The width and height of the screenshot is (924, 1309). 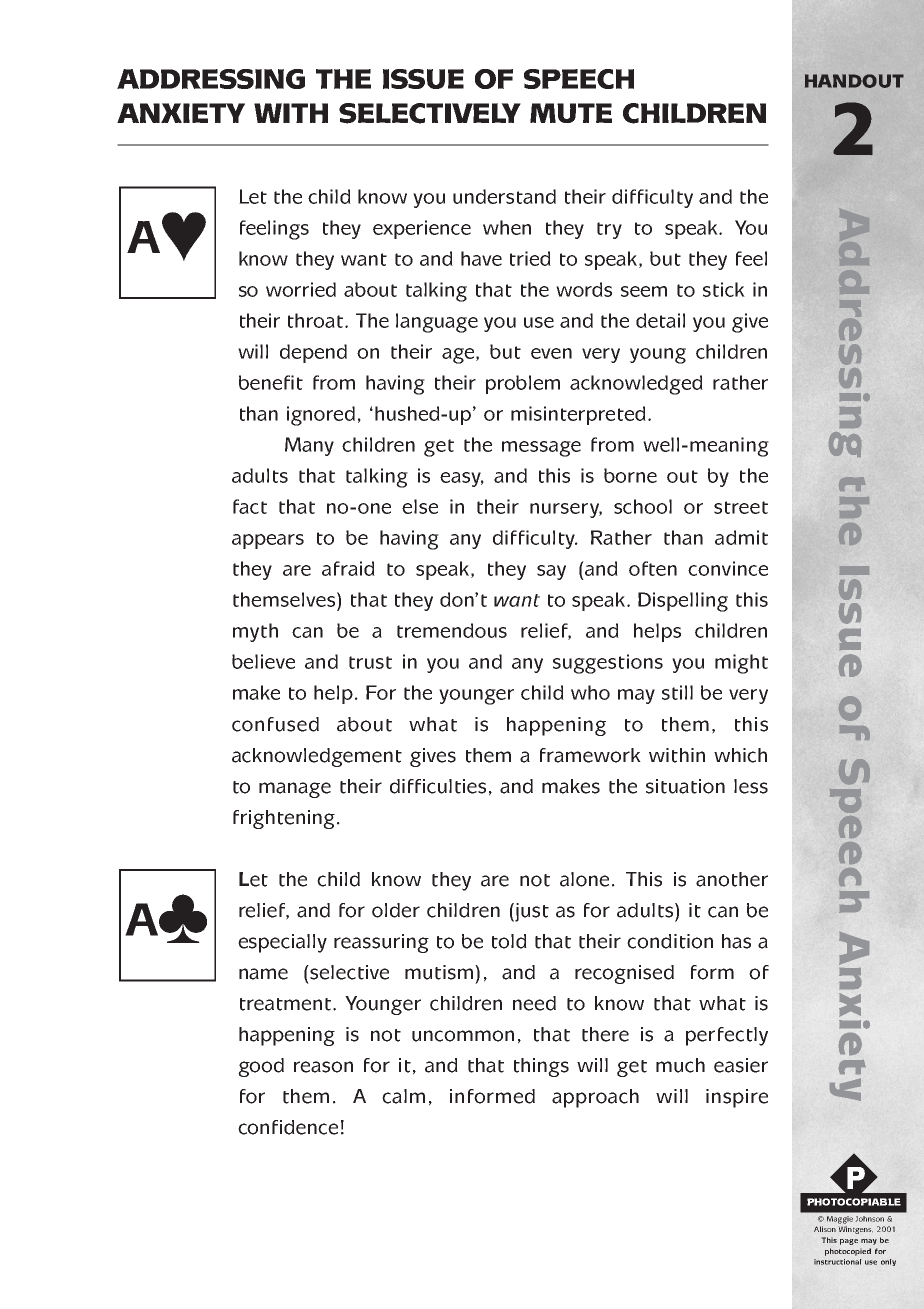 I want to click on HANDOUT, so click(x=854, y=81).
